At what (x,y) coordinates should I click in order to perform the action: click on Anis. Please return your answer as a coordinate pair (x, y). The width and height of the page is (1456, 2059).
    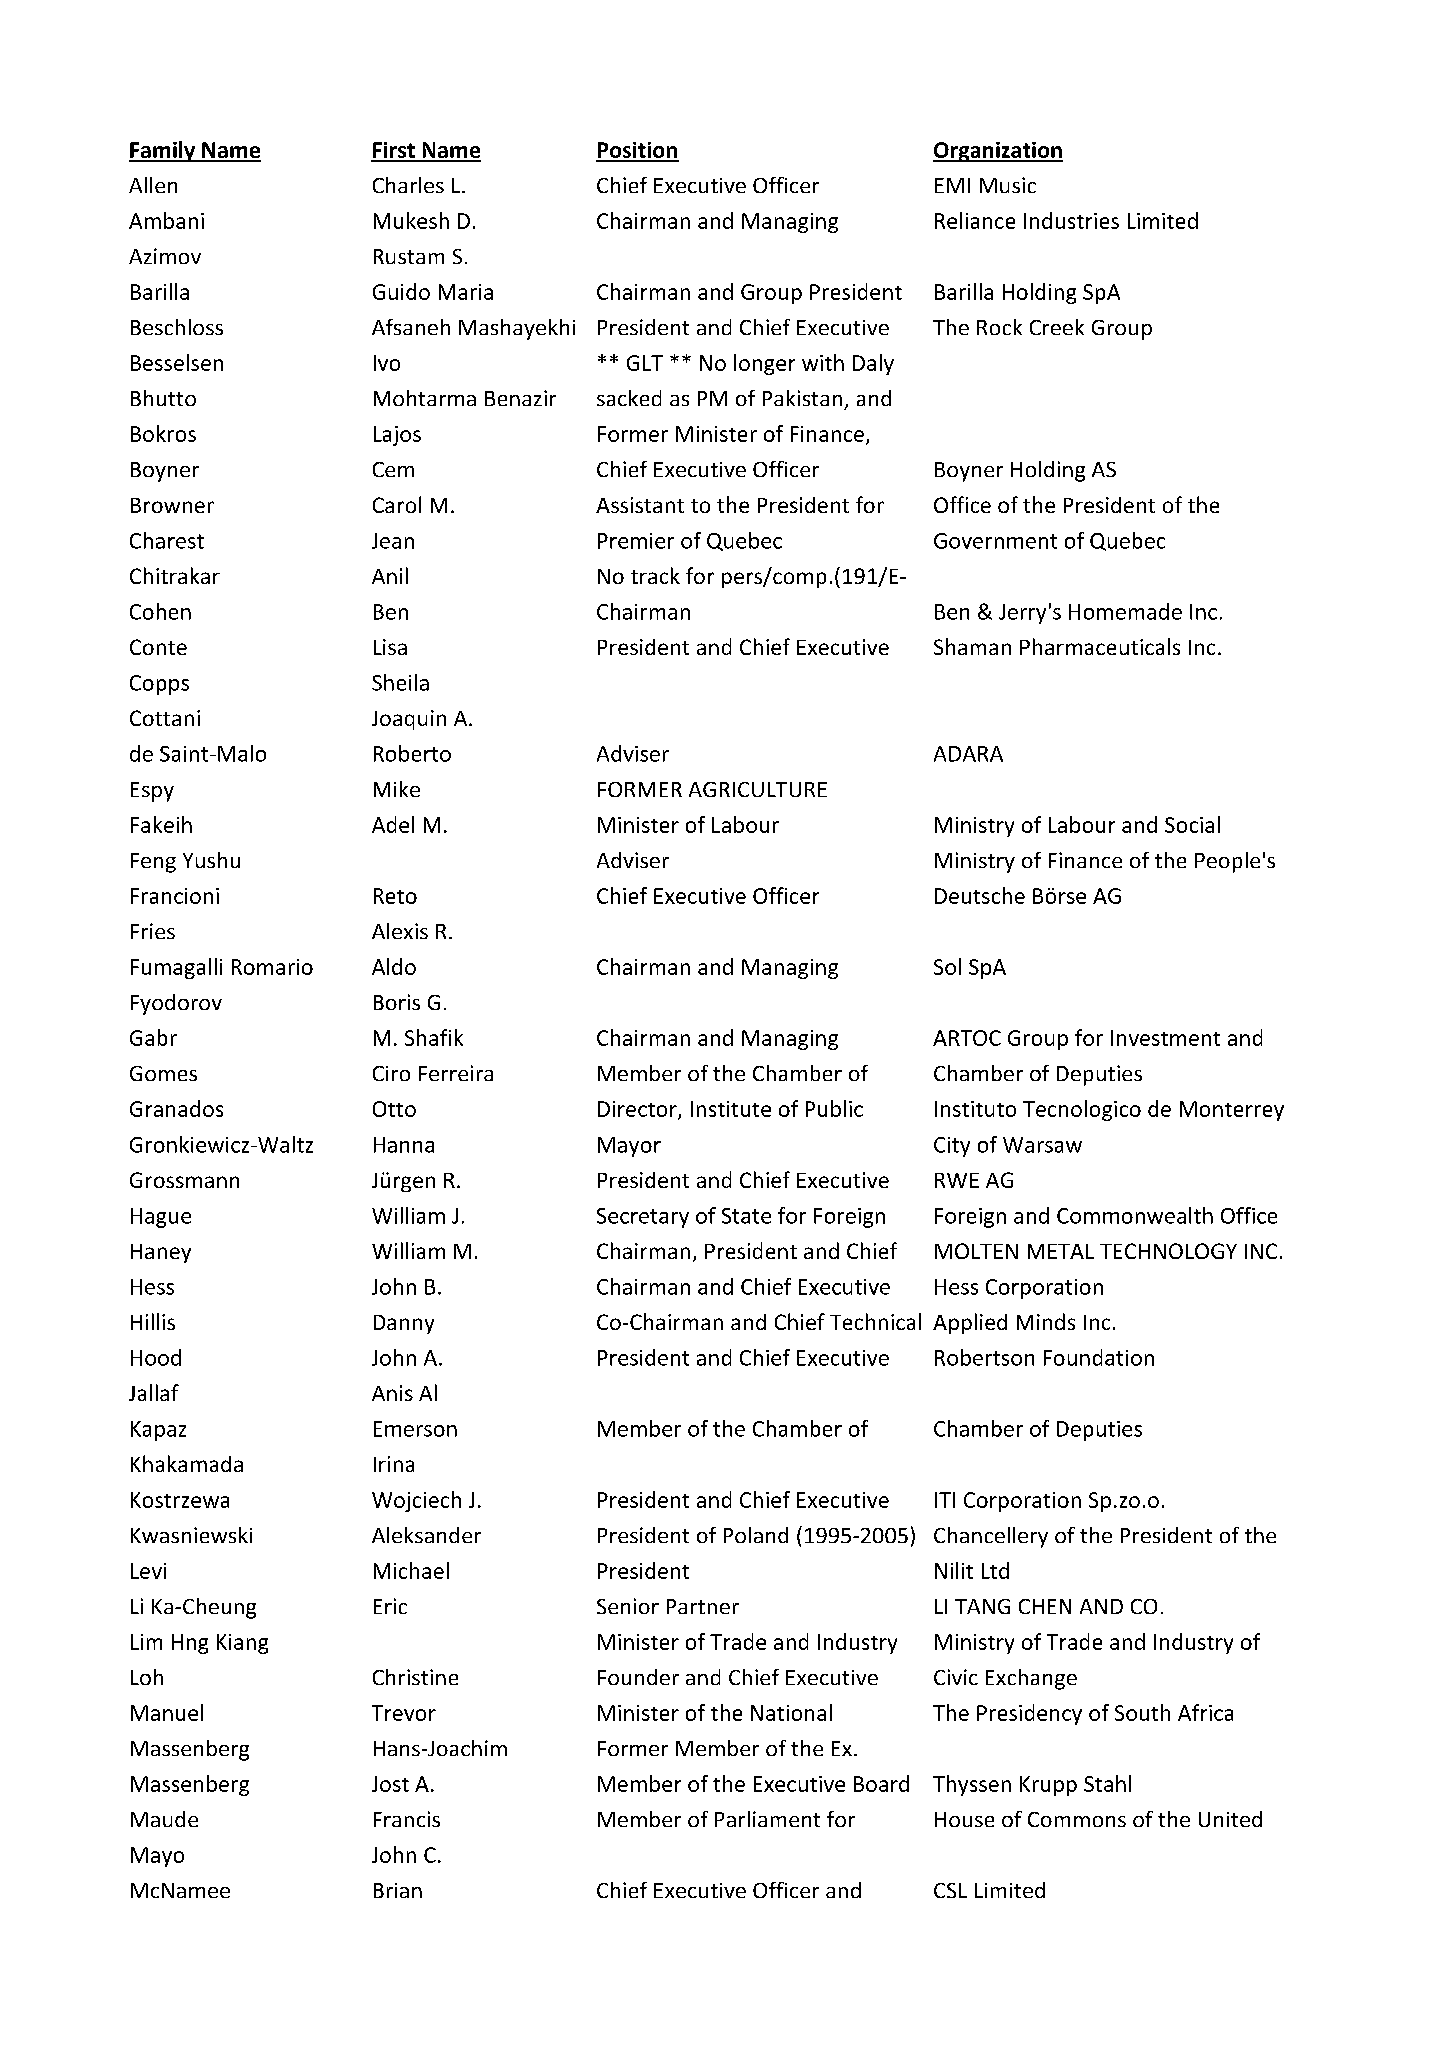
    Looking at the image, I should click on (392, 1393).
